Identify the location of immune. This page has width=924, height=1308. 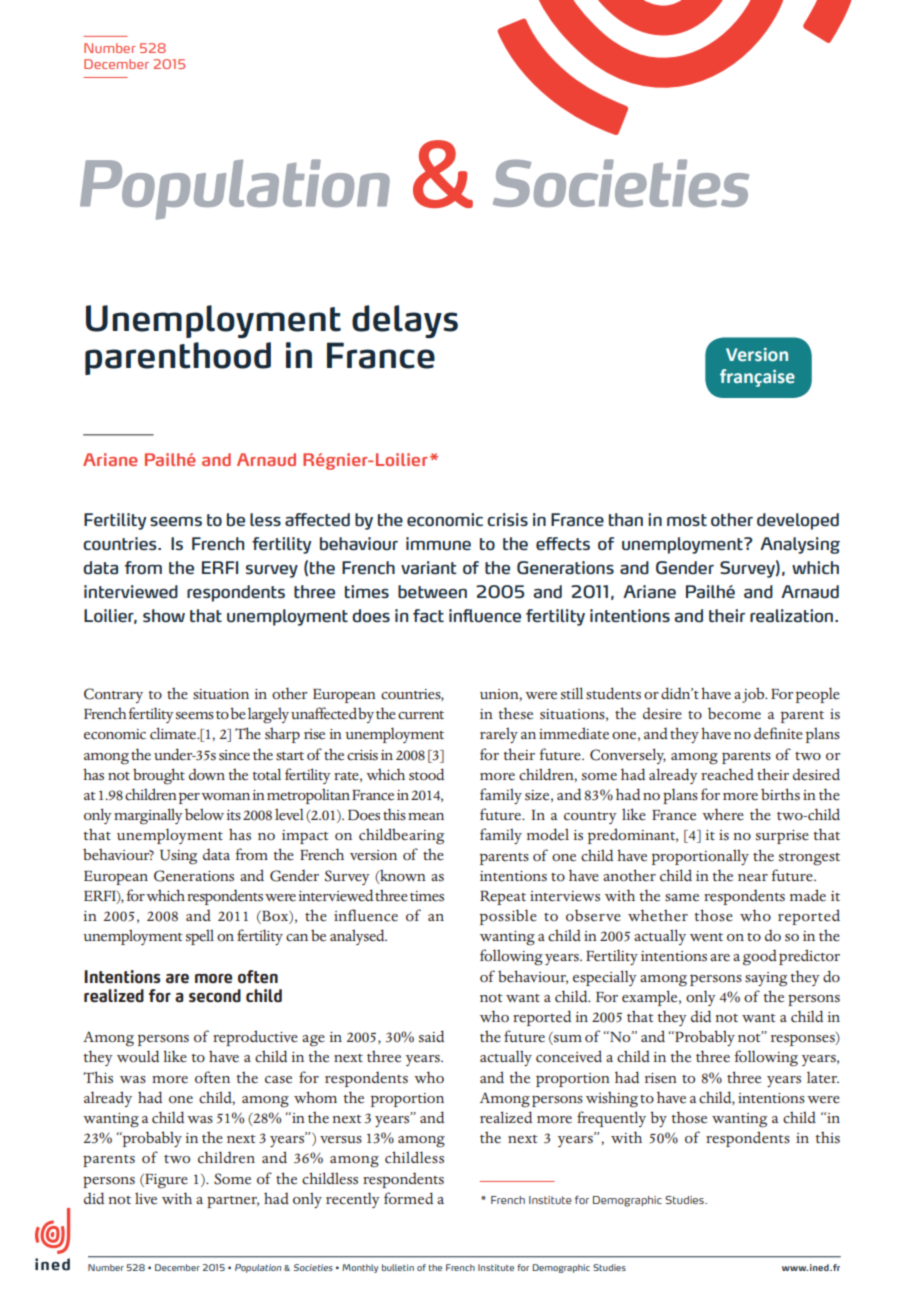
(438, 544).
